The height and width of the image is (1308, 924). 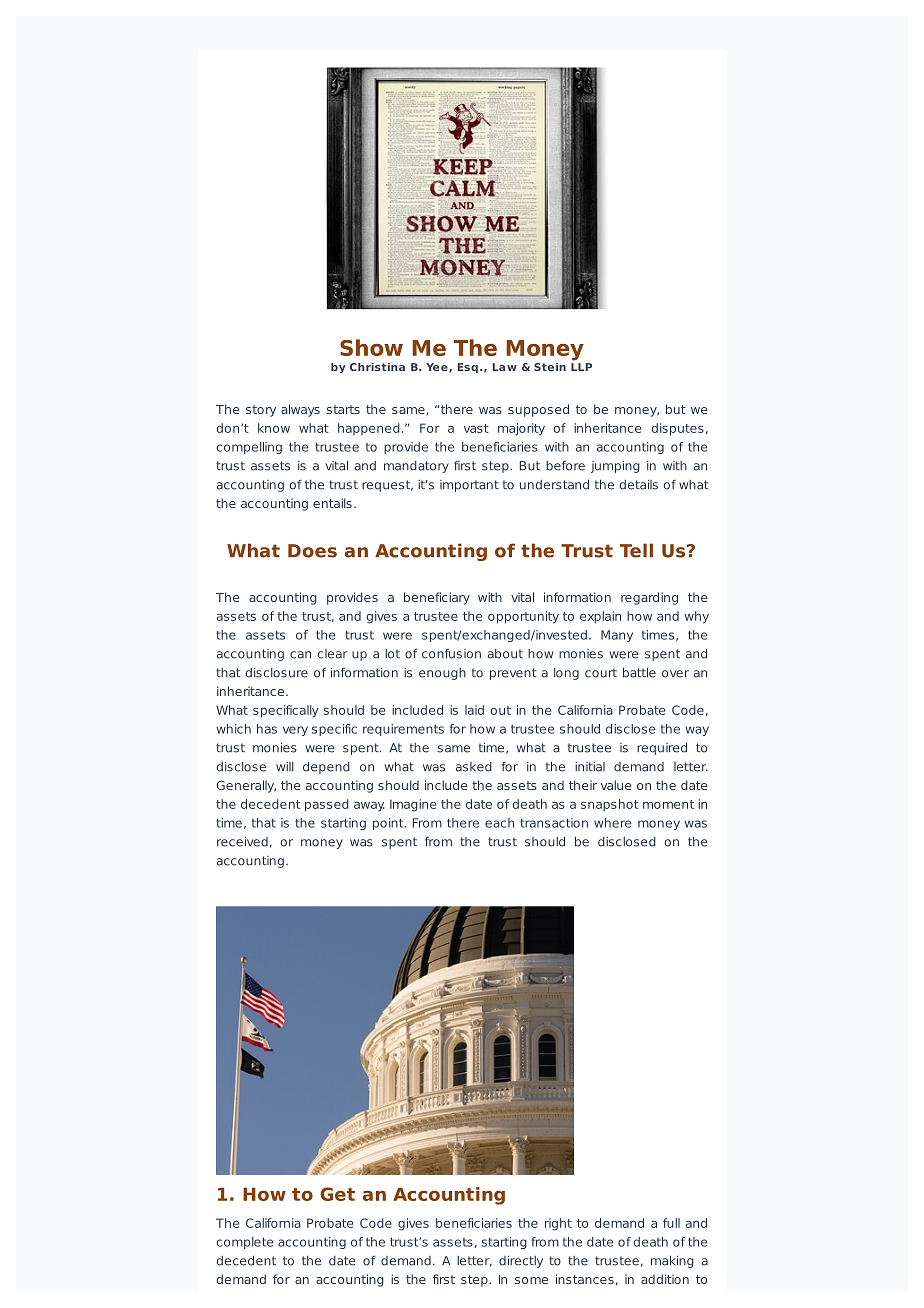 I want to click on moment, so click(x=668, y=804).
